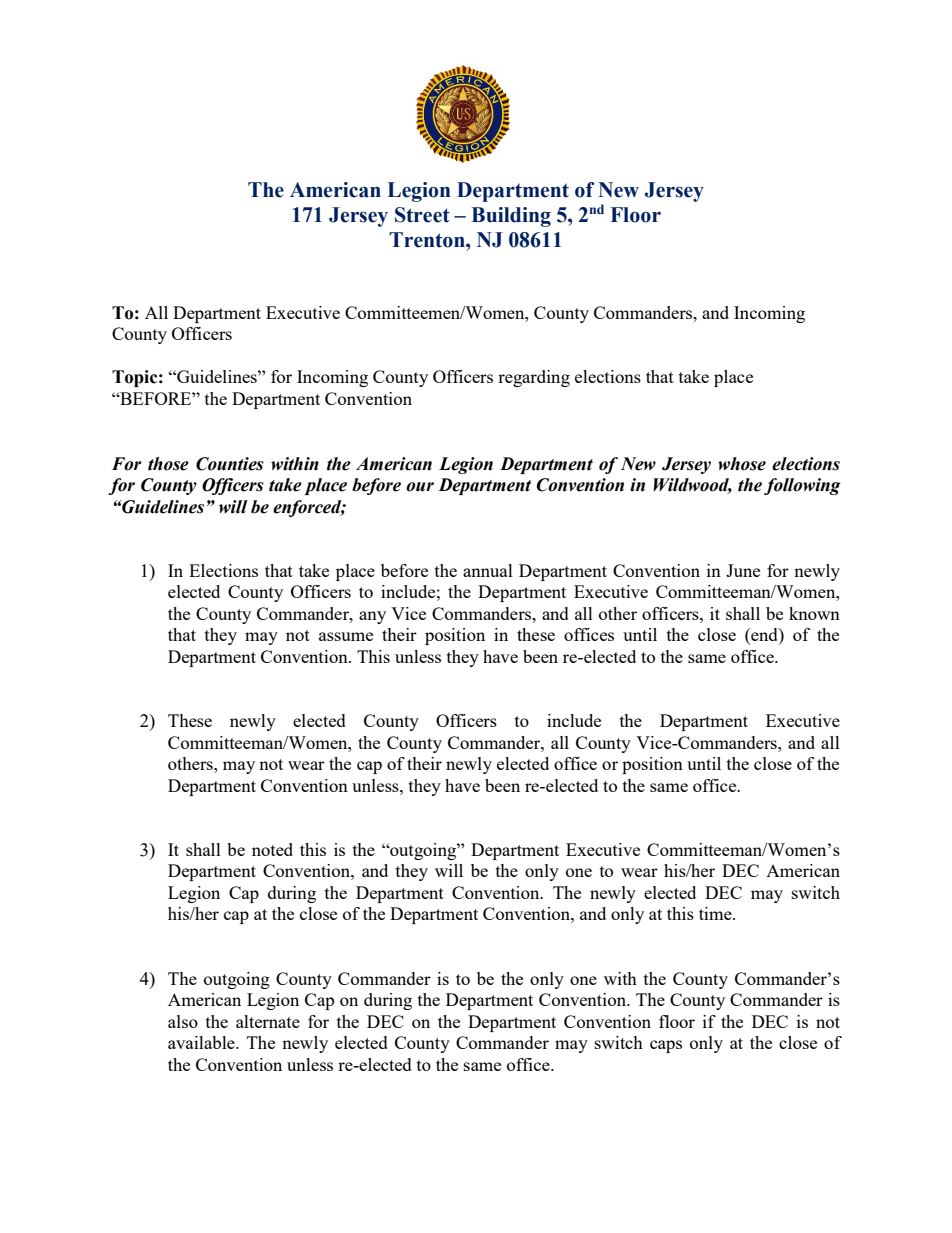 This image has height=1233, width=952. What do you see at coordinates (420, 487) in the image?
I see `our` at bounding box center [420, 487].
